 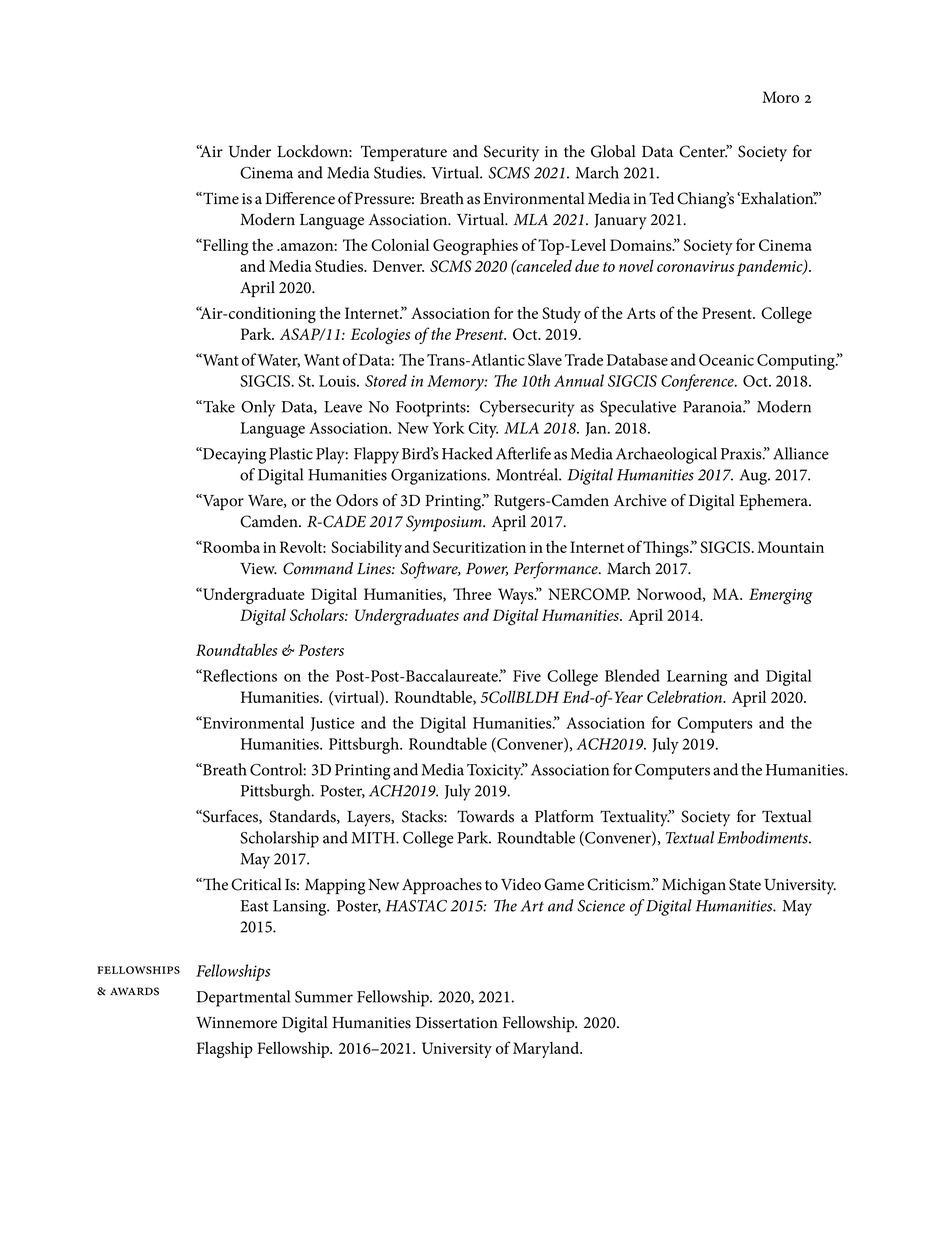 What do you see at coordinates (218, 406) in the image?
I see `Take` at bounding box center [218, 406].
